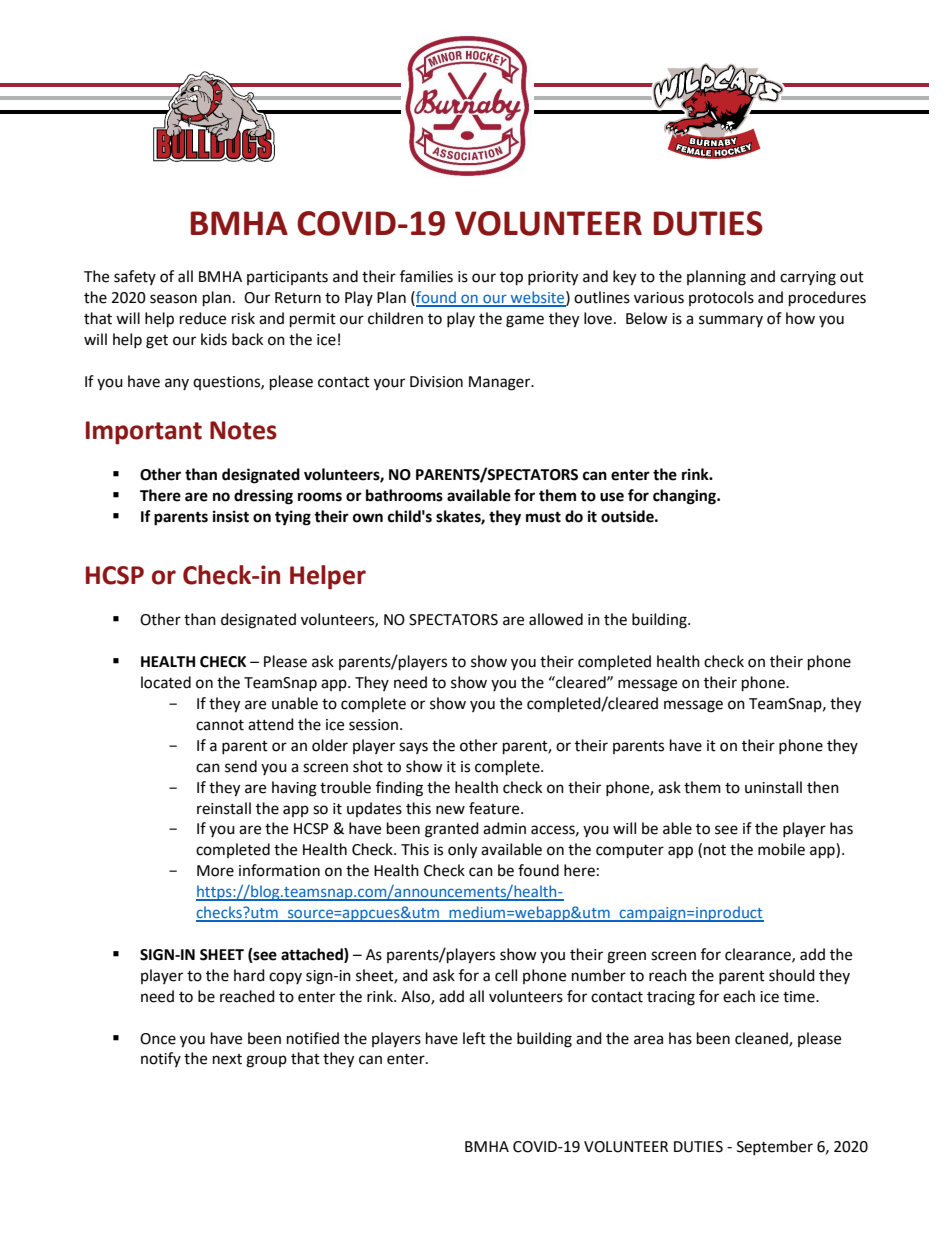  Describe the element at coordinates (543, 517) in the page. I see `must` at that location.
